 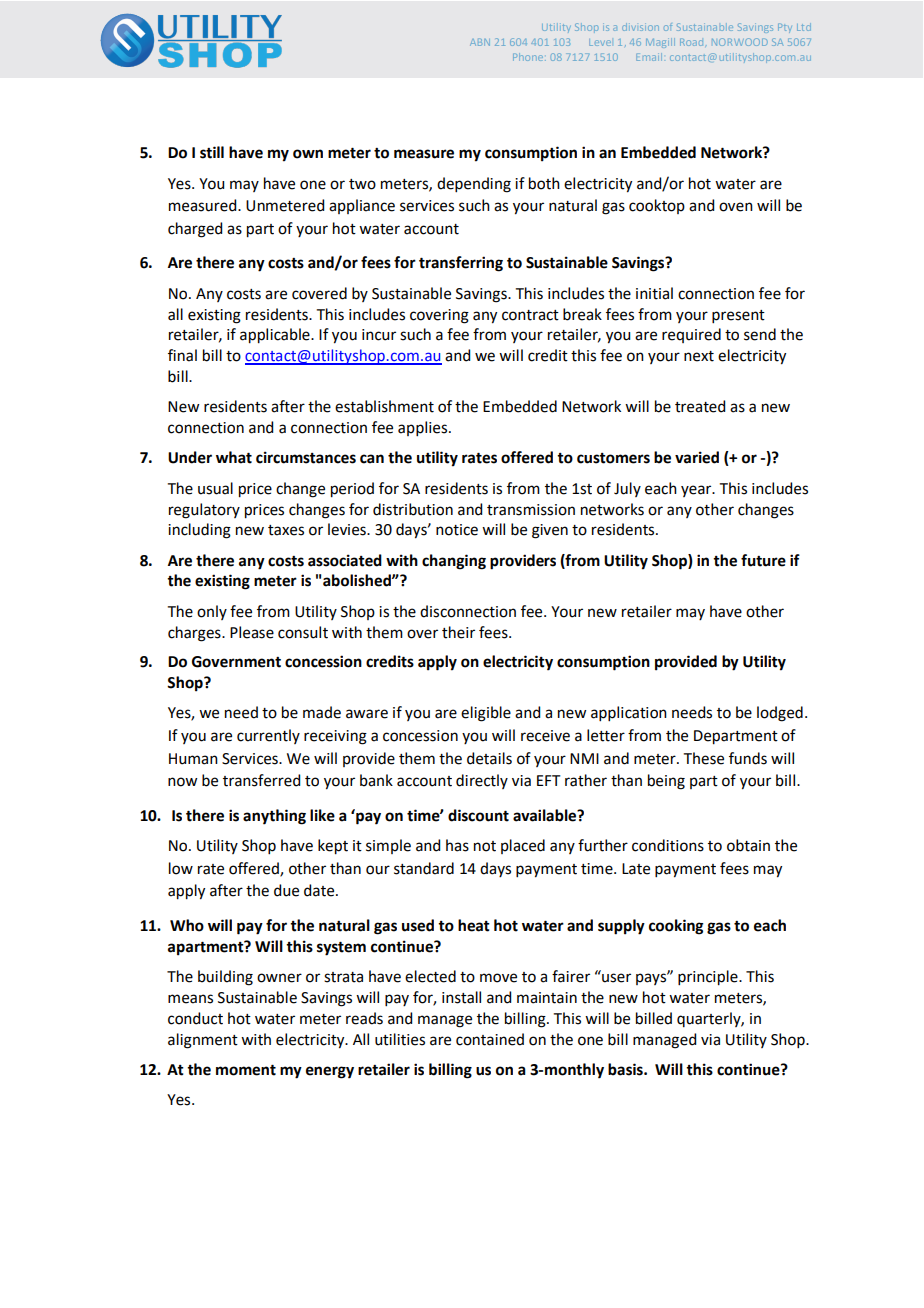 I want to click on NORWOOD, so click(x=740, y=42).
